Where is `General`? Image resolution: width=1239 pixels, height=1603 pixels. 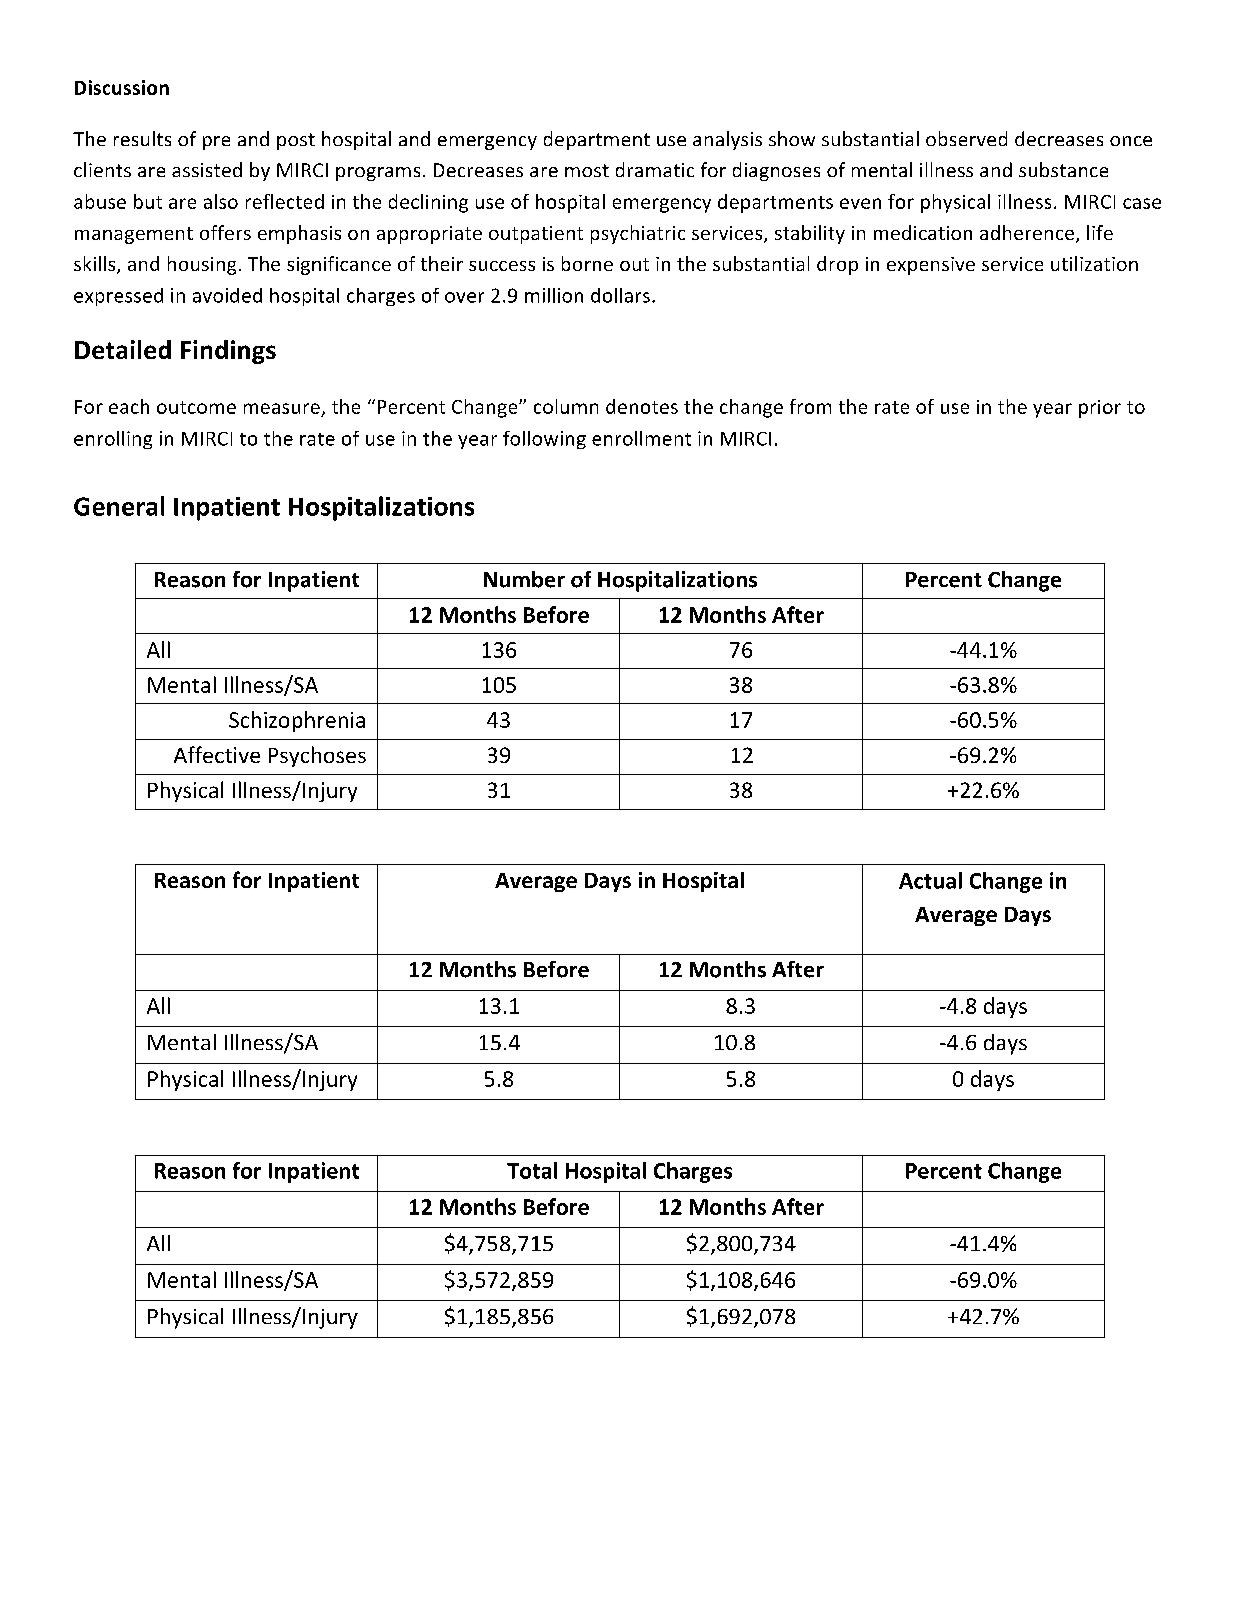 General is located at coordinates (119, 506).
